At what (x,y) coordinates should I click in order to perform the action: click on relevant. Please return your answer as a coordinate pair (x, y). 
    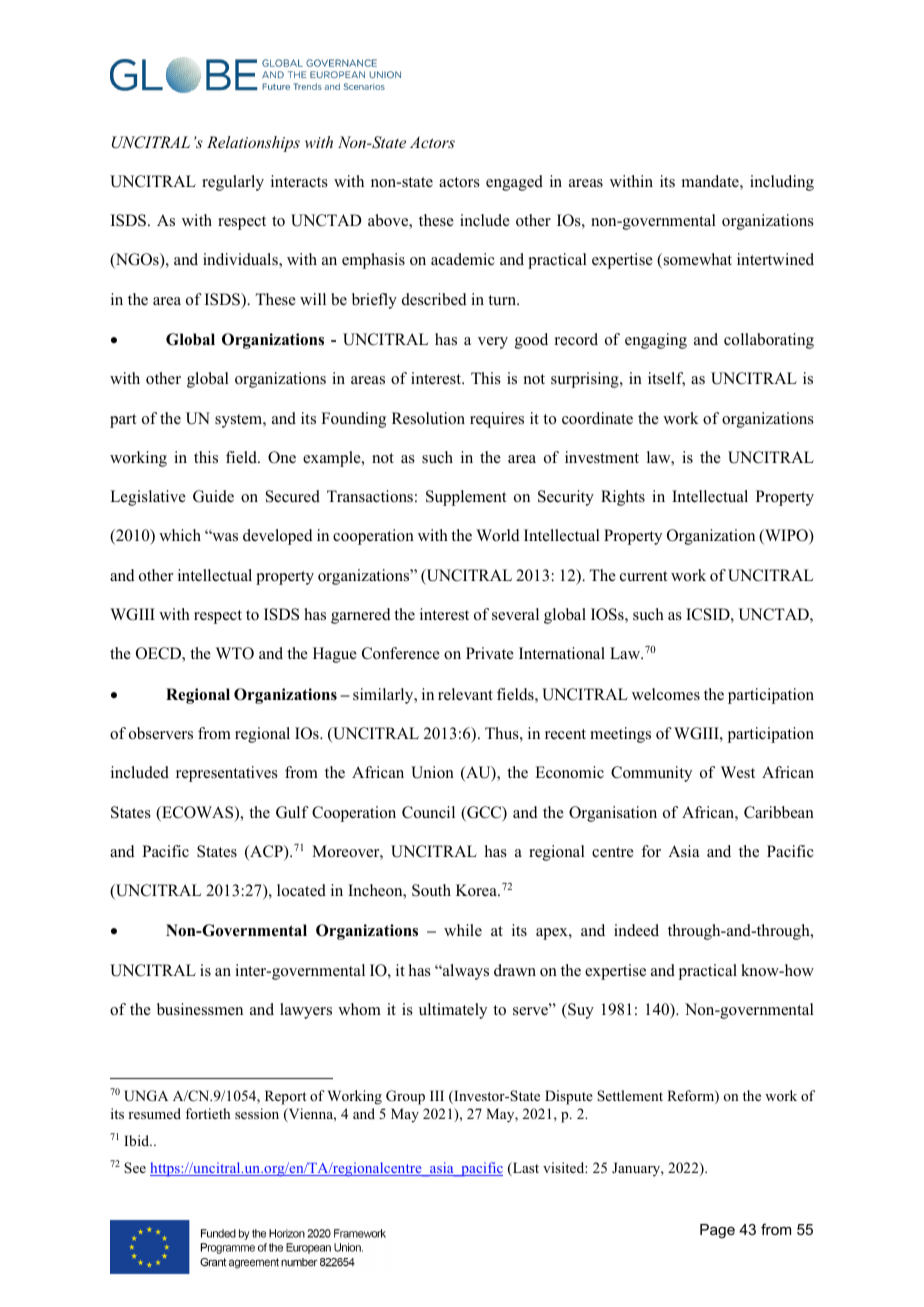
    Looking at the image, I should click on (465, 694).
